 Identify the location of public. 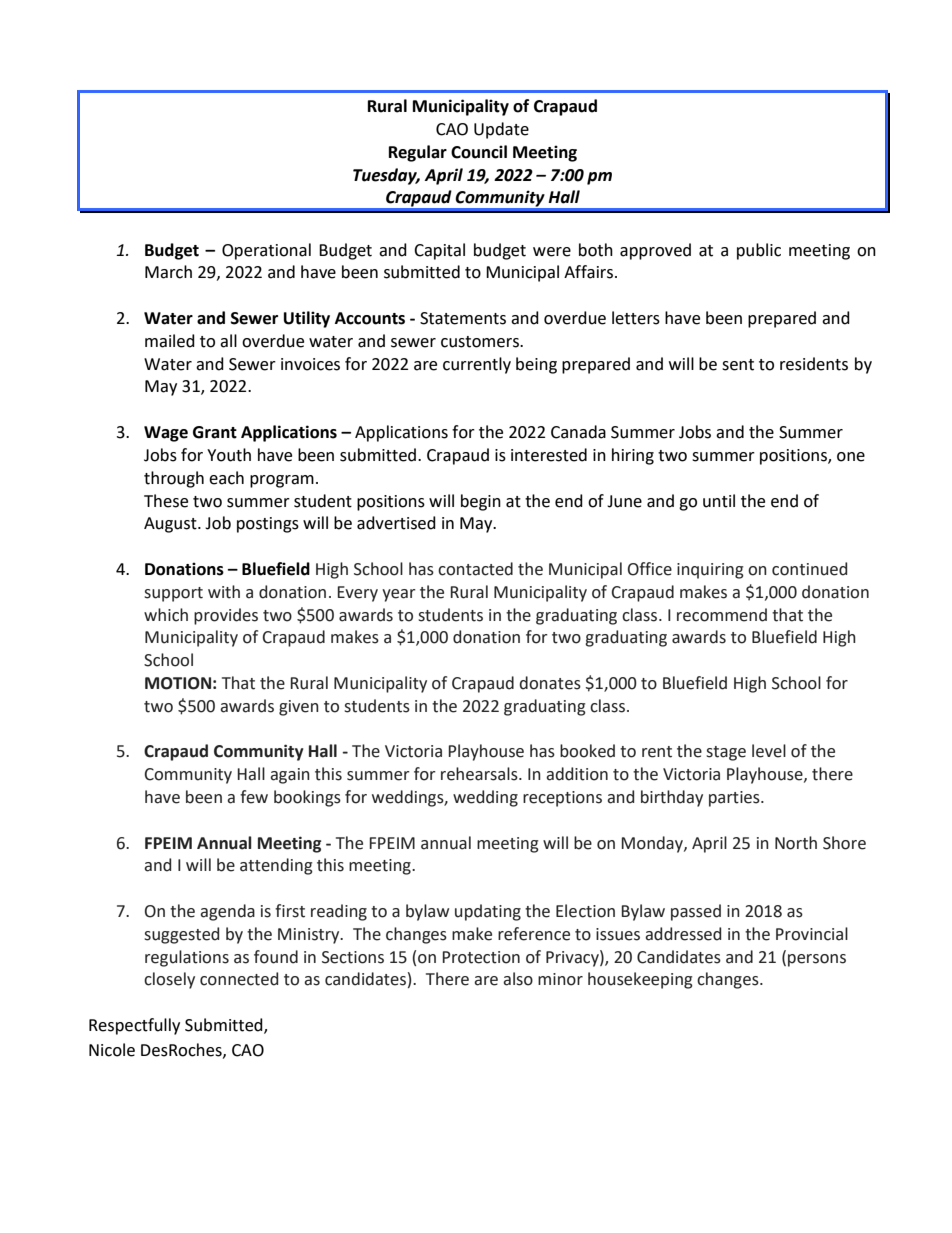
(759, 251).
